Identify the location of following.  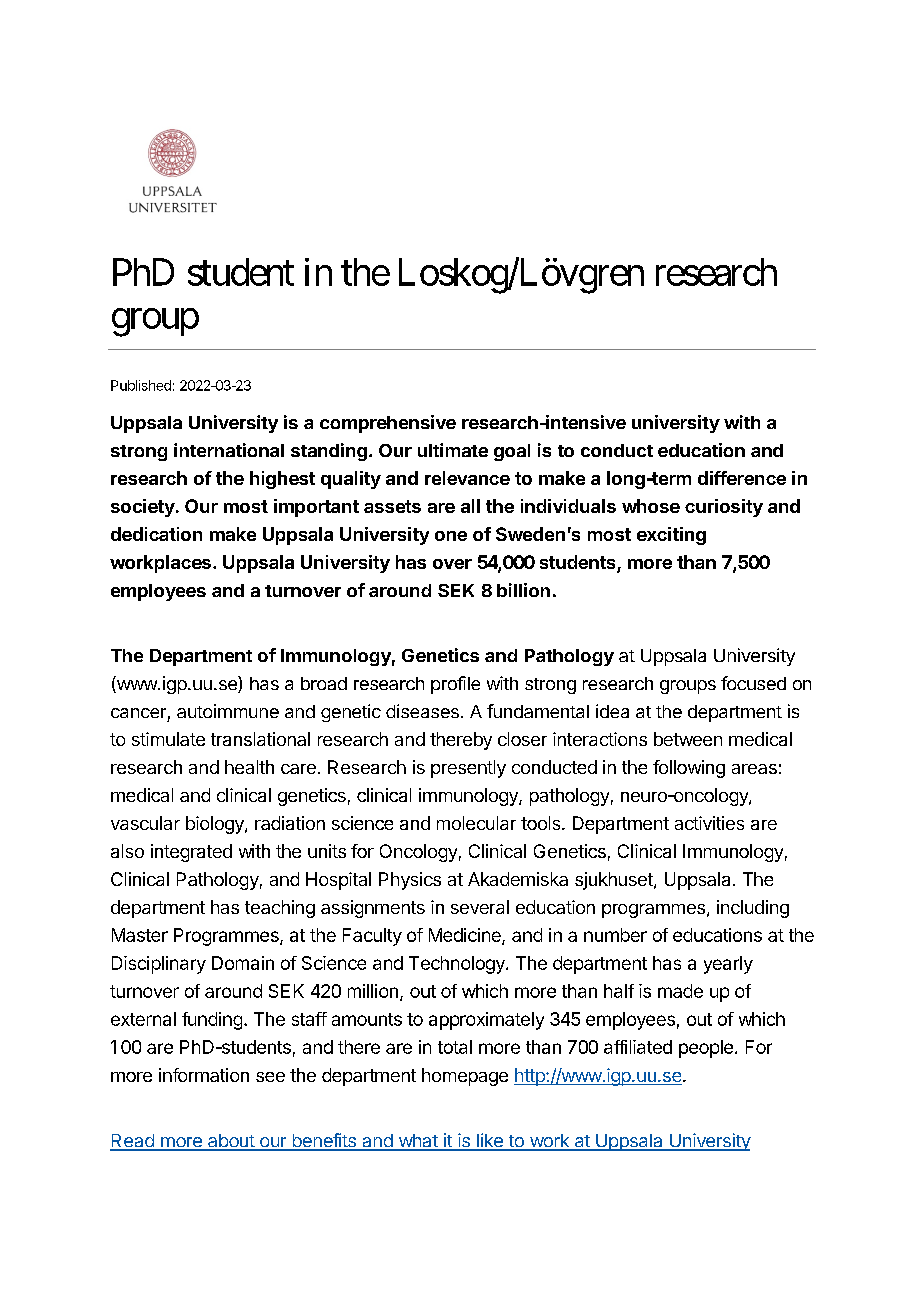
(689, 769).
